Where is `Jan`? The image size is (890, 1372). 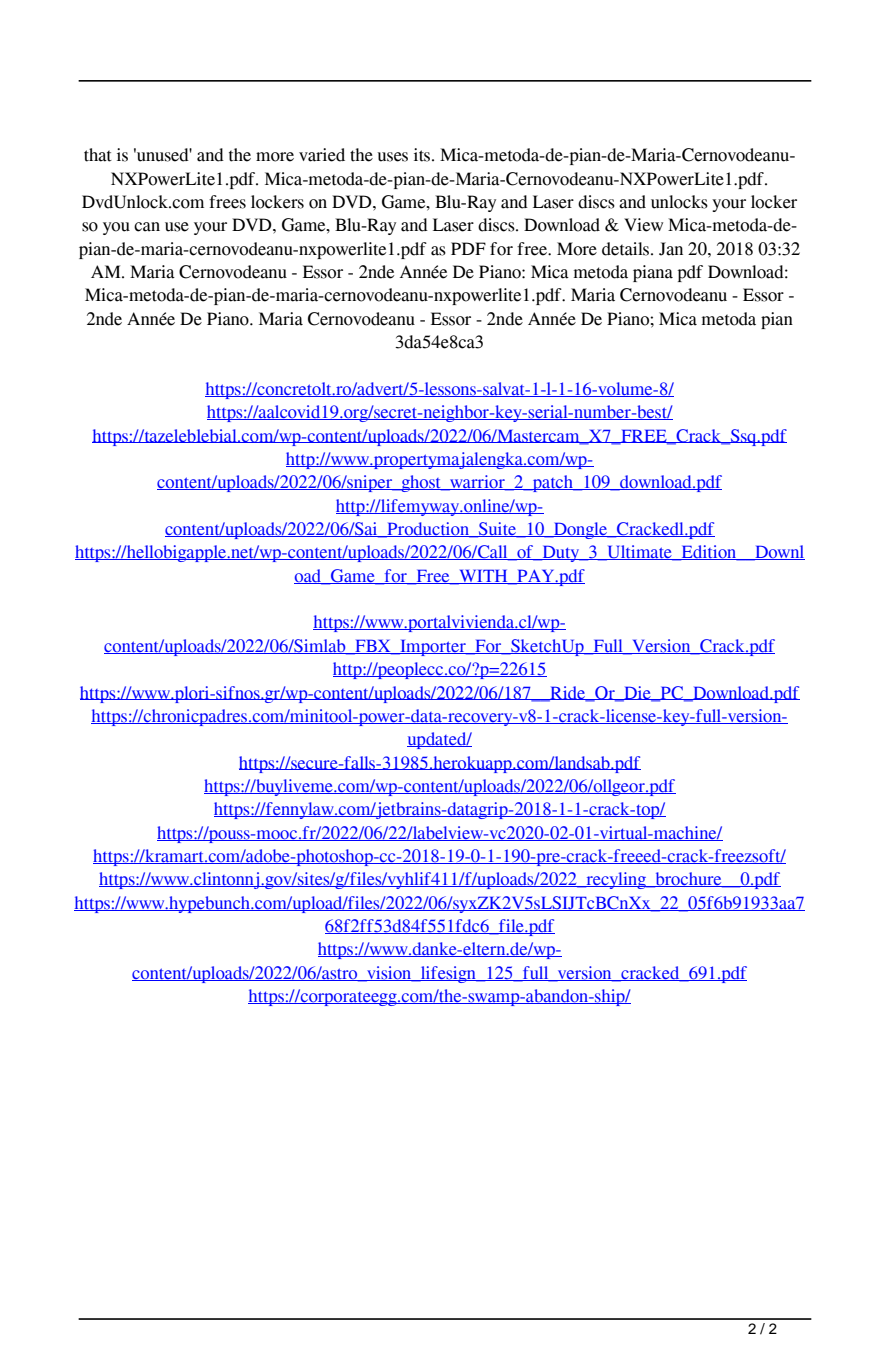 Jan is located at coordinates (671, 249).
